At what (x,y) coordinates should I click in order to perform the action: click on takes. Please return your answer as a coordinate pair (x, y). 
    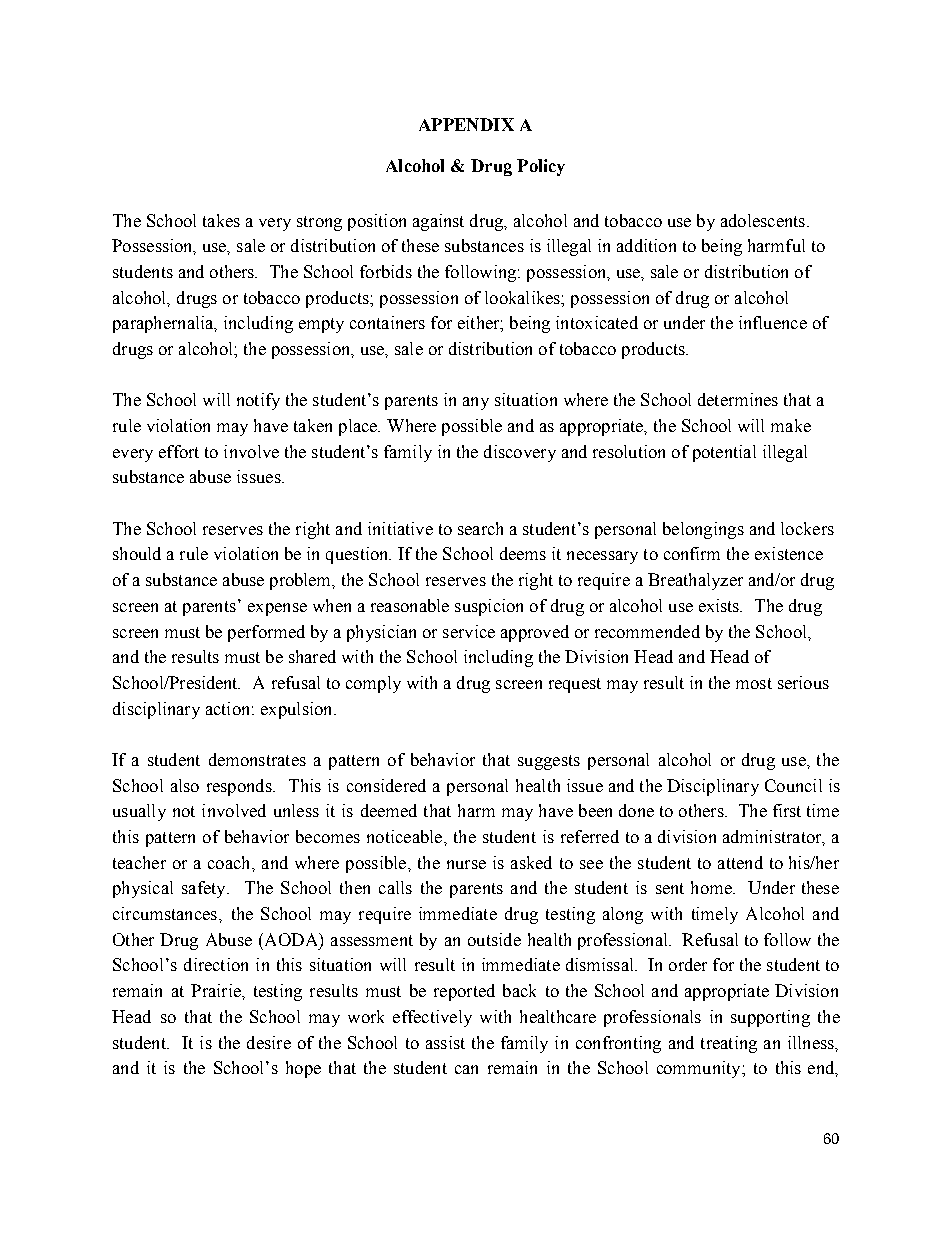
    Looking at the image, I should click on (221, 220).
